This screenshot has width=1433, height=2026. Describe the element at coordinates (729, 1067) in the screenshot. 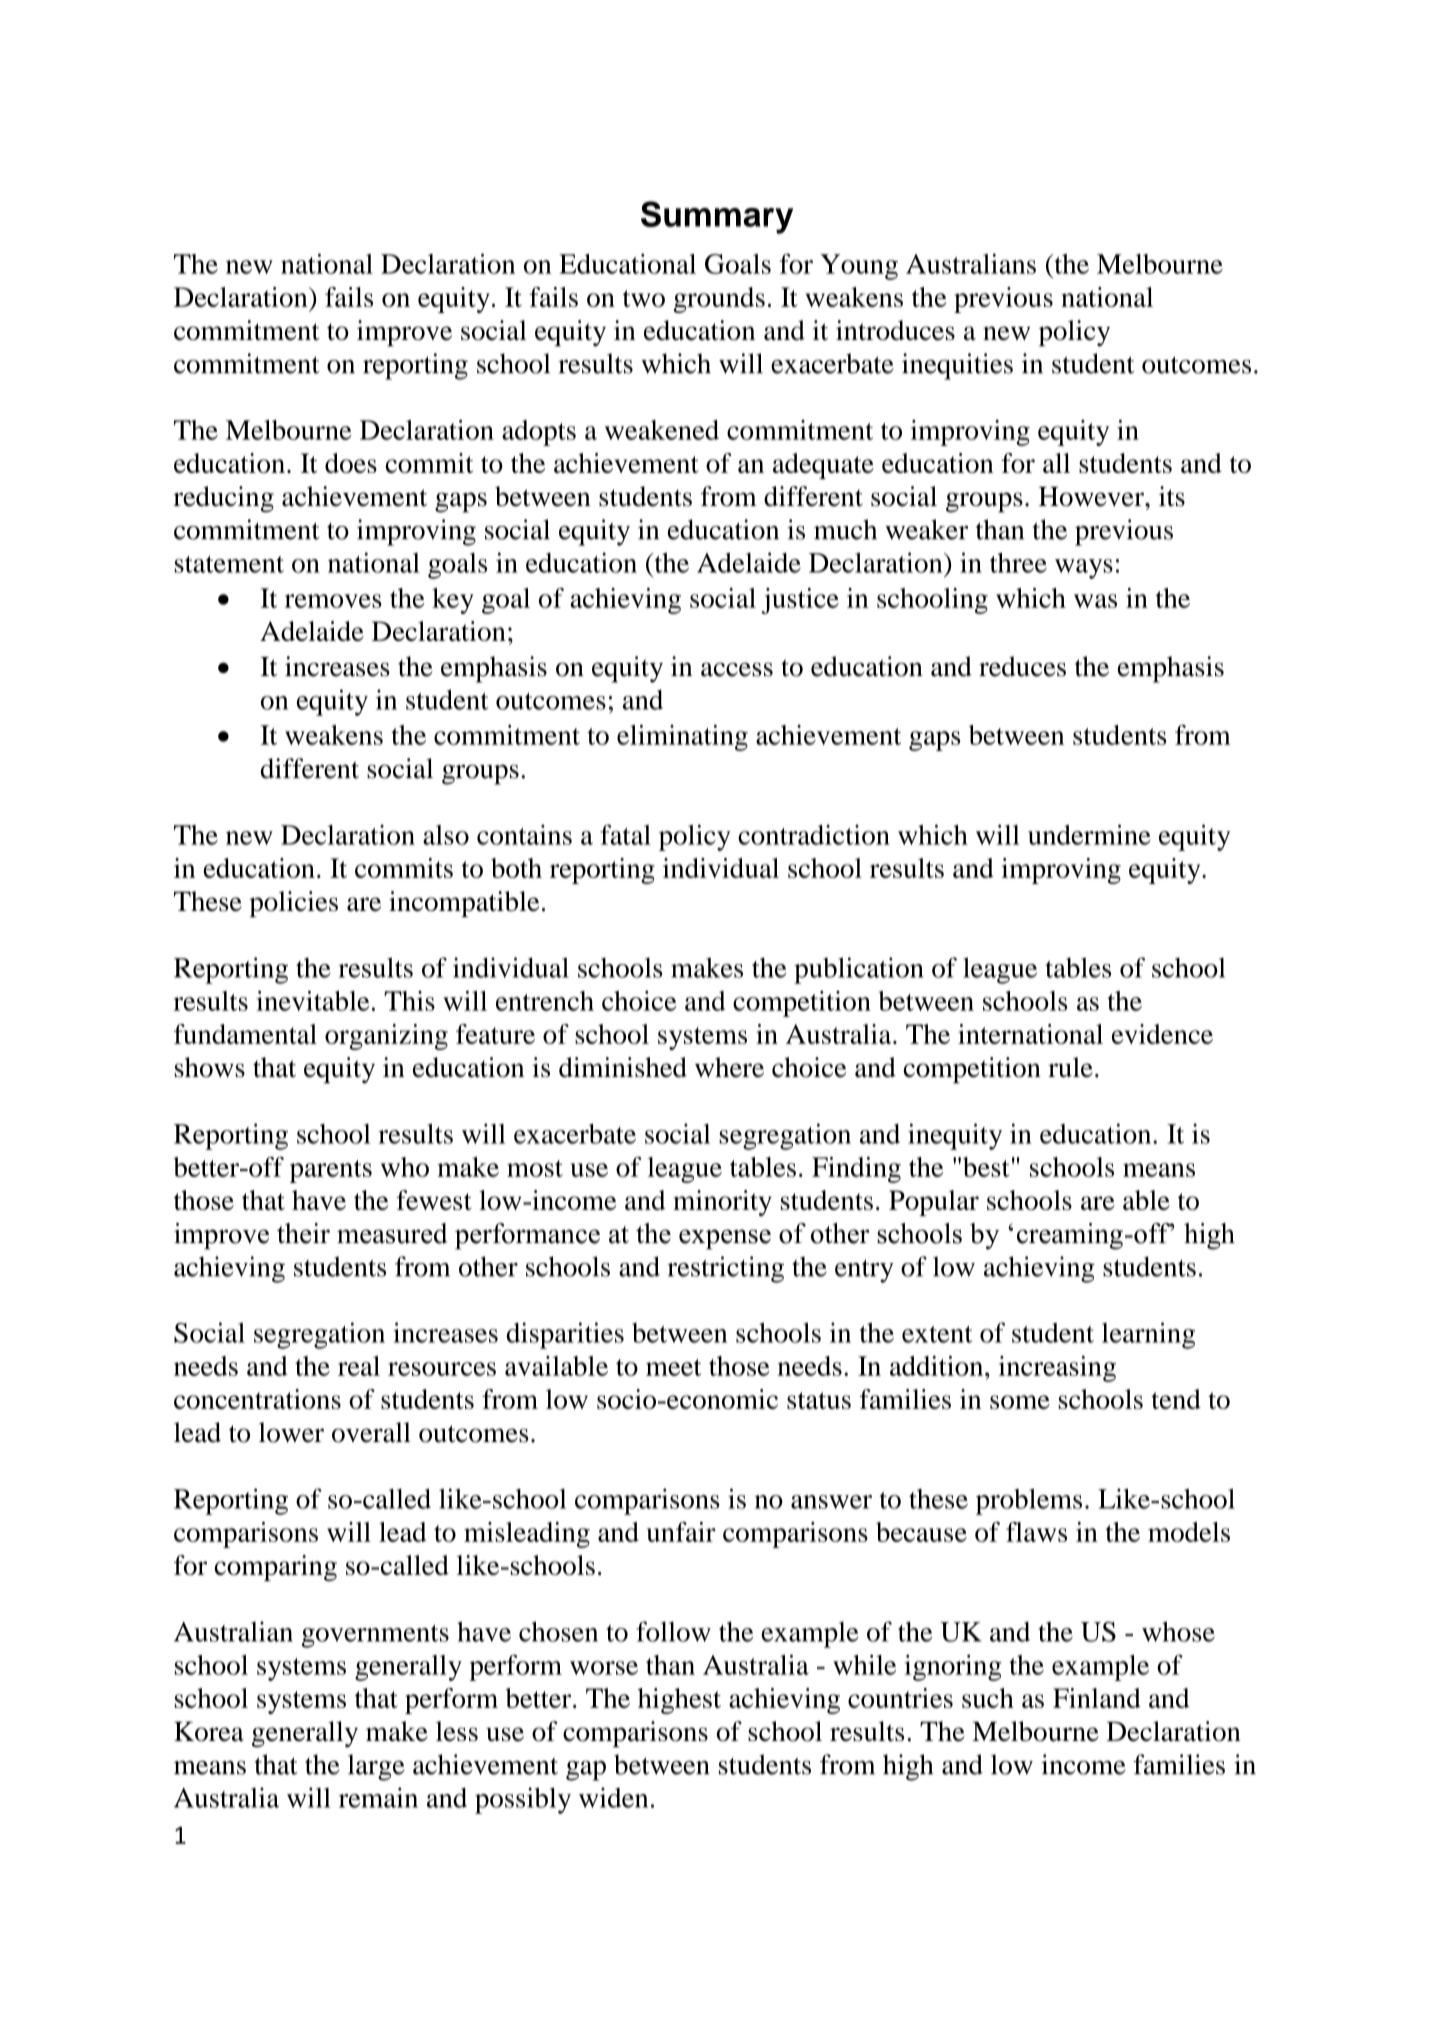

I see `where` at that location.
